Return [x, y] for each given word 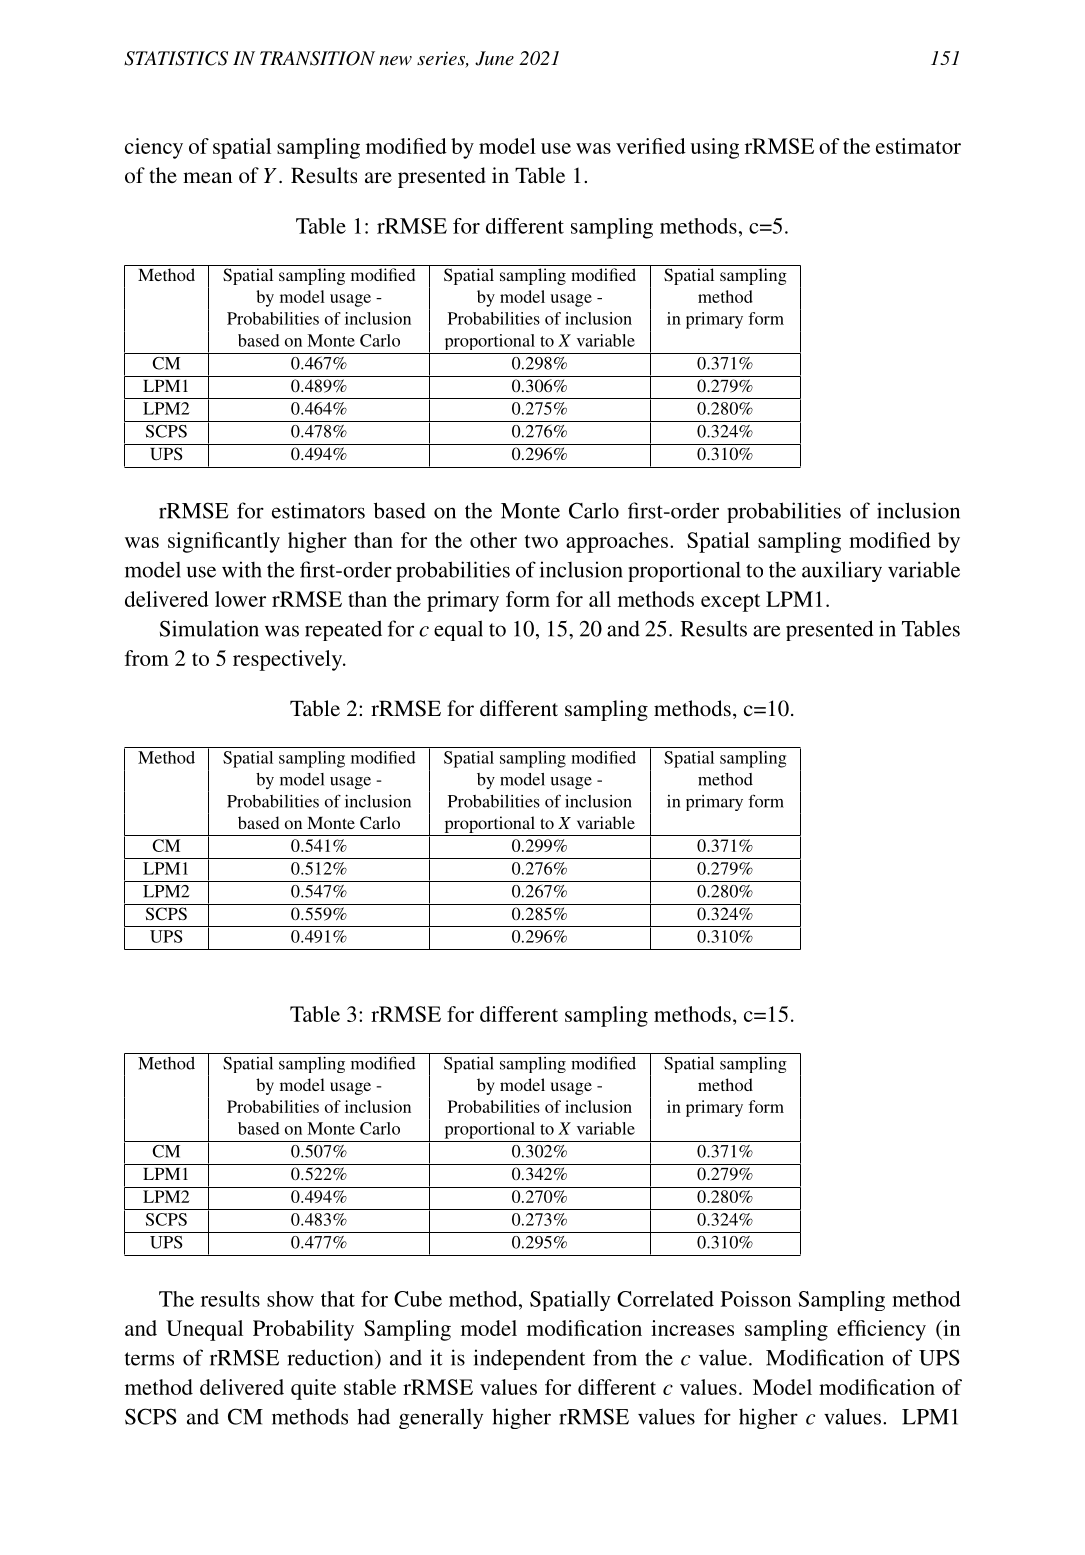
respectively [289, 660]
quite [313, 1389]
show [290, 1299]
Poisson [756, 1299]
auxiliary [842, 571]
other [493, 540]
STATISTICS [176, 58]
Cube [418, 1299]
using [714, 148]
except [730, 603]
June [494, 58]
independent [529, 1359]
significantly [224, 542]
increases [692, 1328]
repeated [343, 630]
